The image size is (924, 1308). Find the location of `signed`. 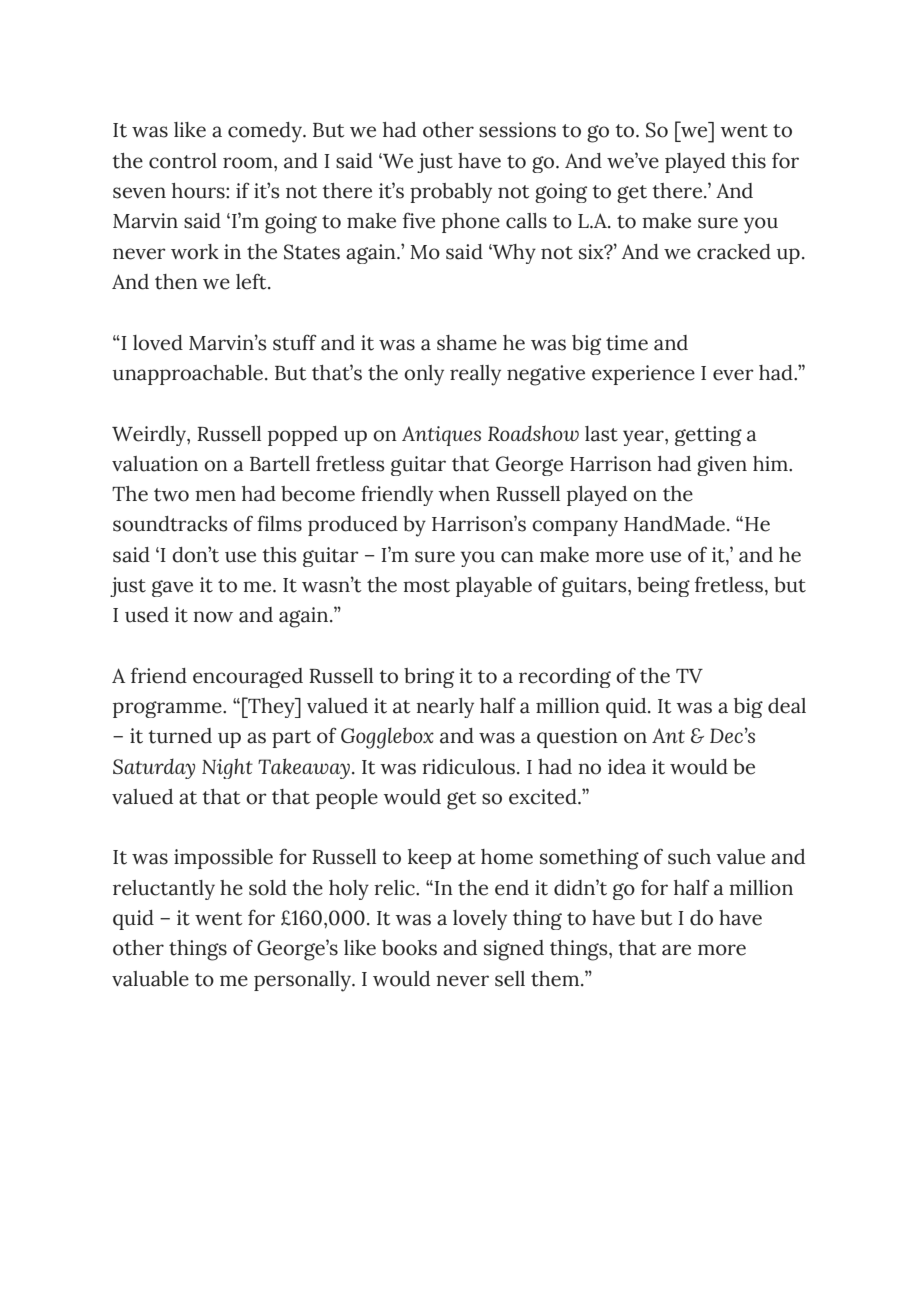

signed is located at coordinates (514, 950).
